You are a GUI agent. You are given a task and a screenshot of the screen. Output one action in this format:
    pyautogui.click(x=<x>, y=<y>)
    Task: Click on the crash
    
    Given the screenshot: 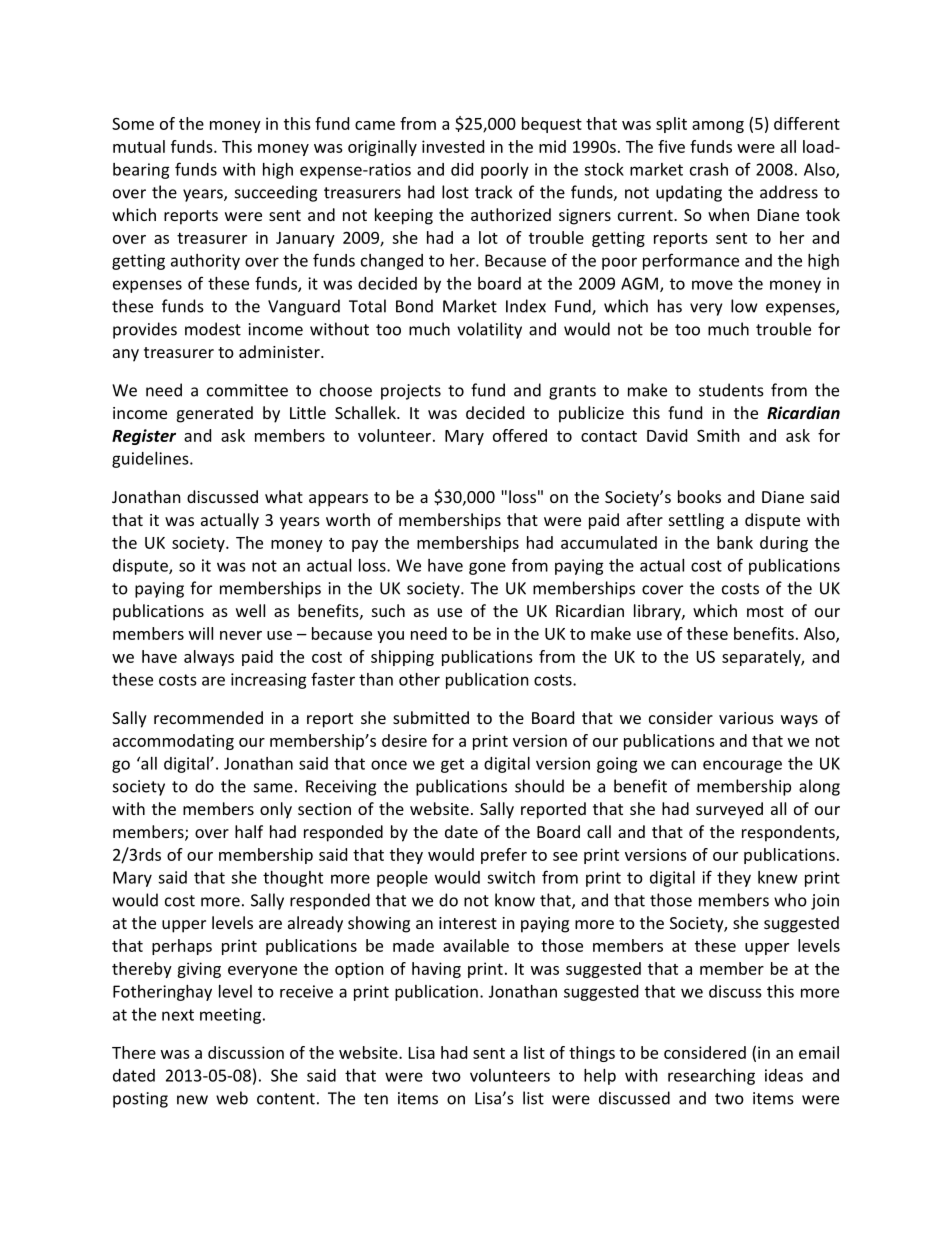 What is the action you would take?
    pyautogui.click(x=709, y=169)
